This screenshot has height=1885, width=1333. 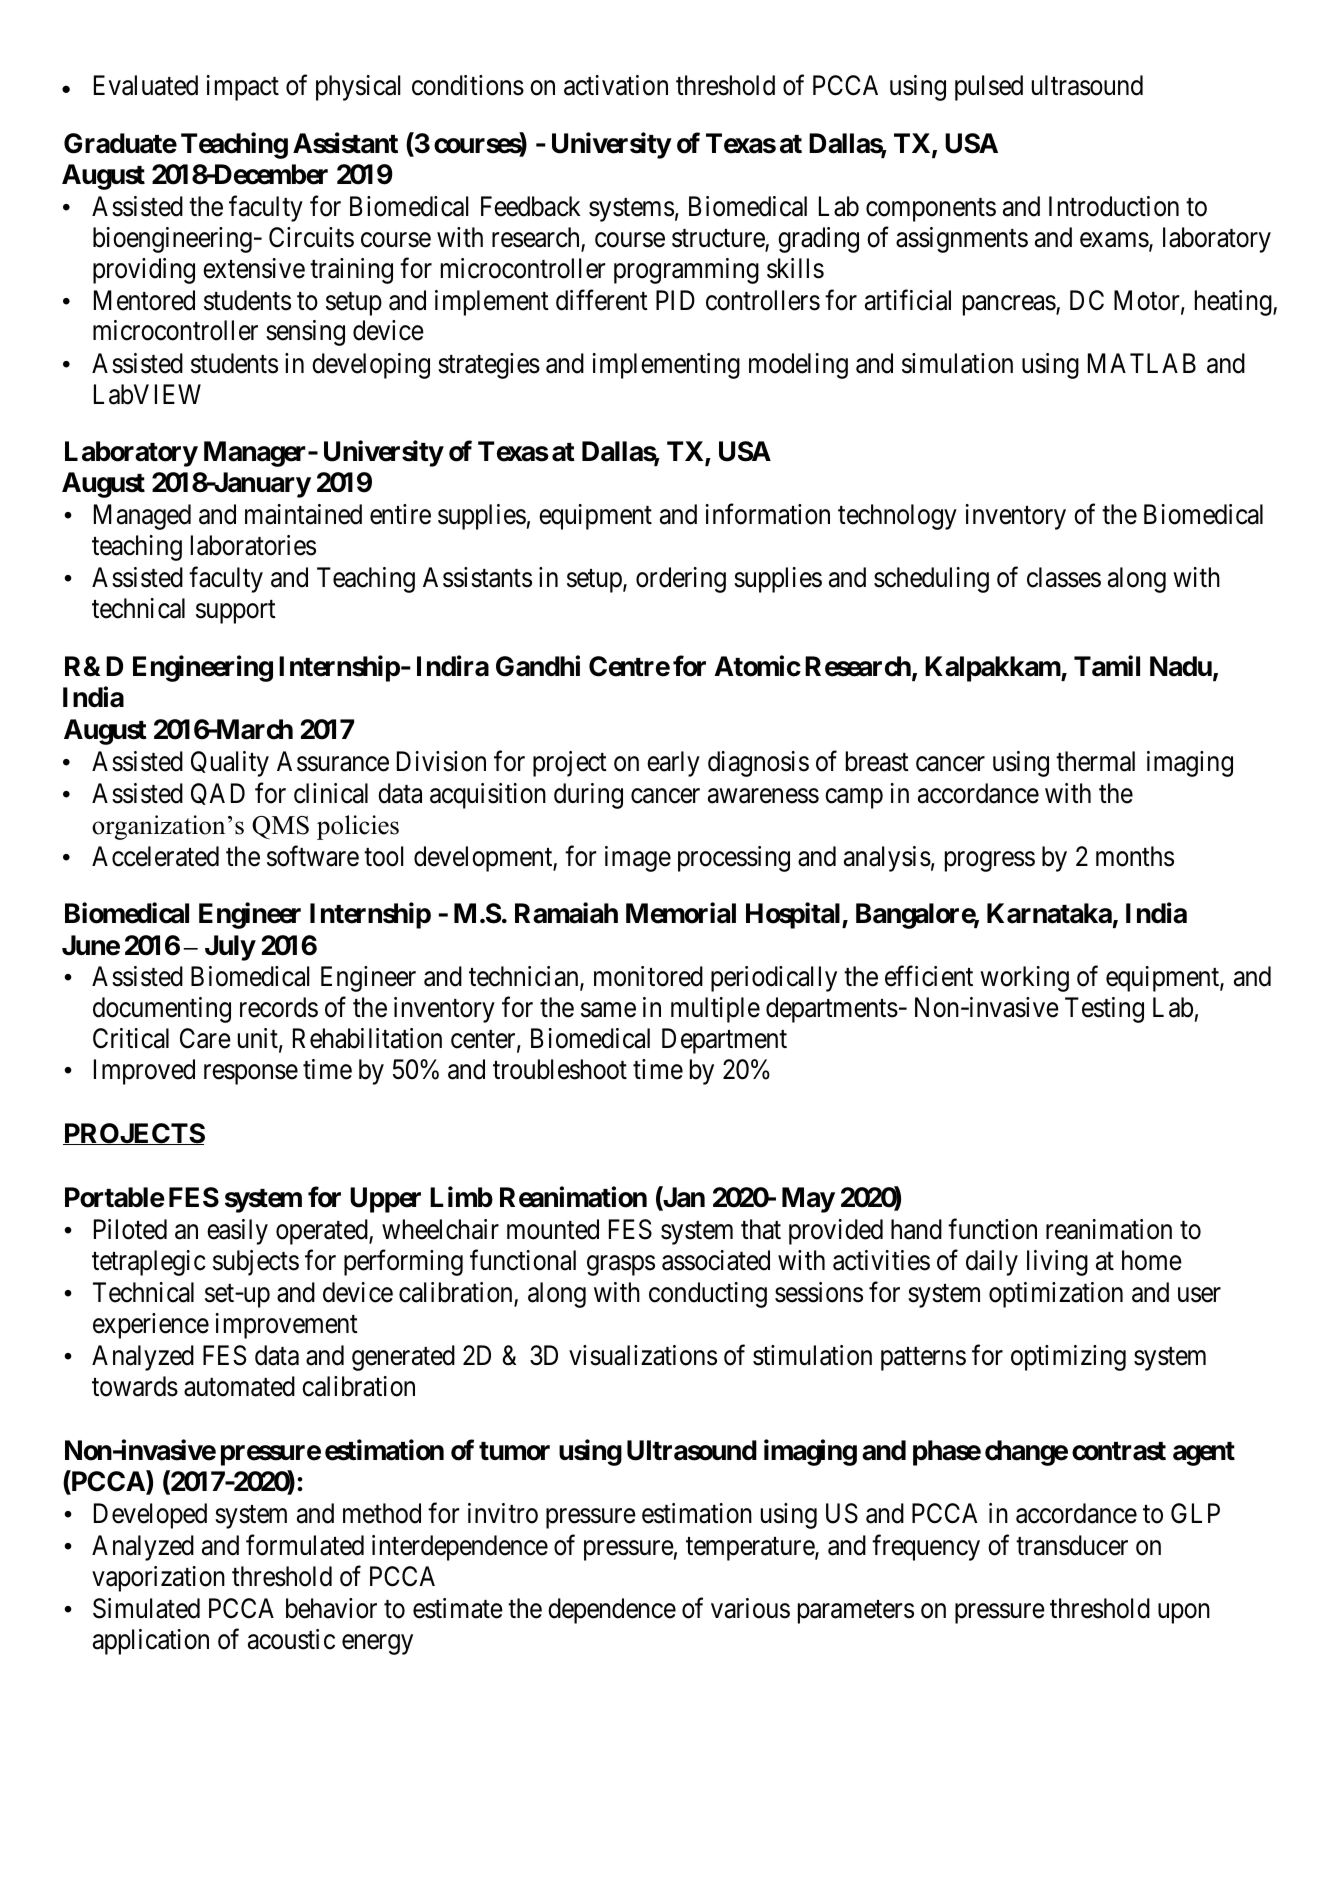 What do you see at coordinates (798, 366) in the screenshot?
I see `modeling` at bounding box center [798, 366].
